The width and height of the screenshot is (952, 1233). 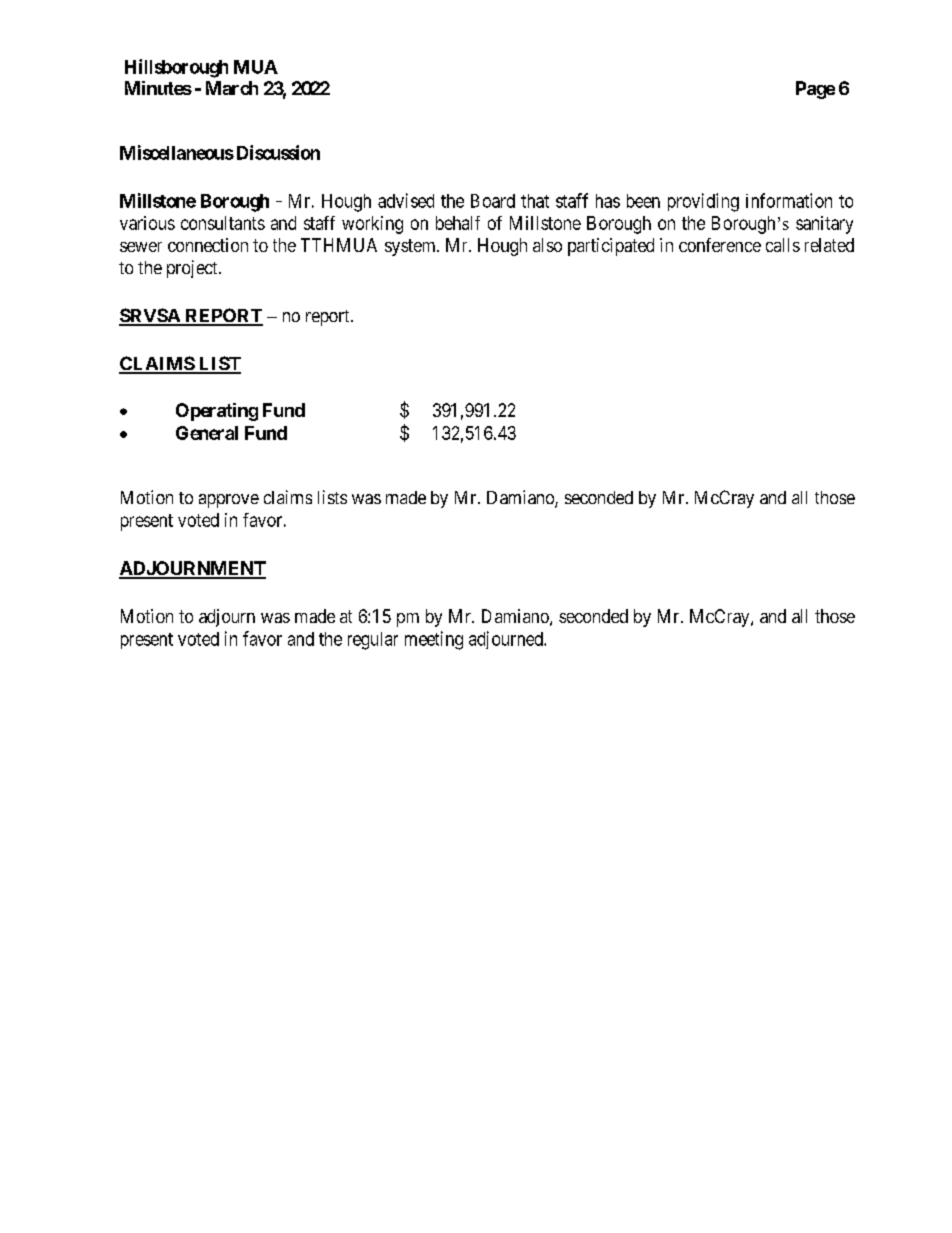 What do you see at coordinates (232, 88) in the screenshot?
I see `March` at bounding box center [232, 88].
